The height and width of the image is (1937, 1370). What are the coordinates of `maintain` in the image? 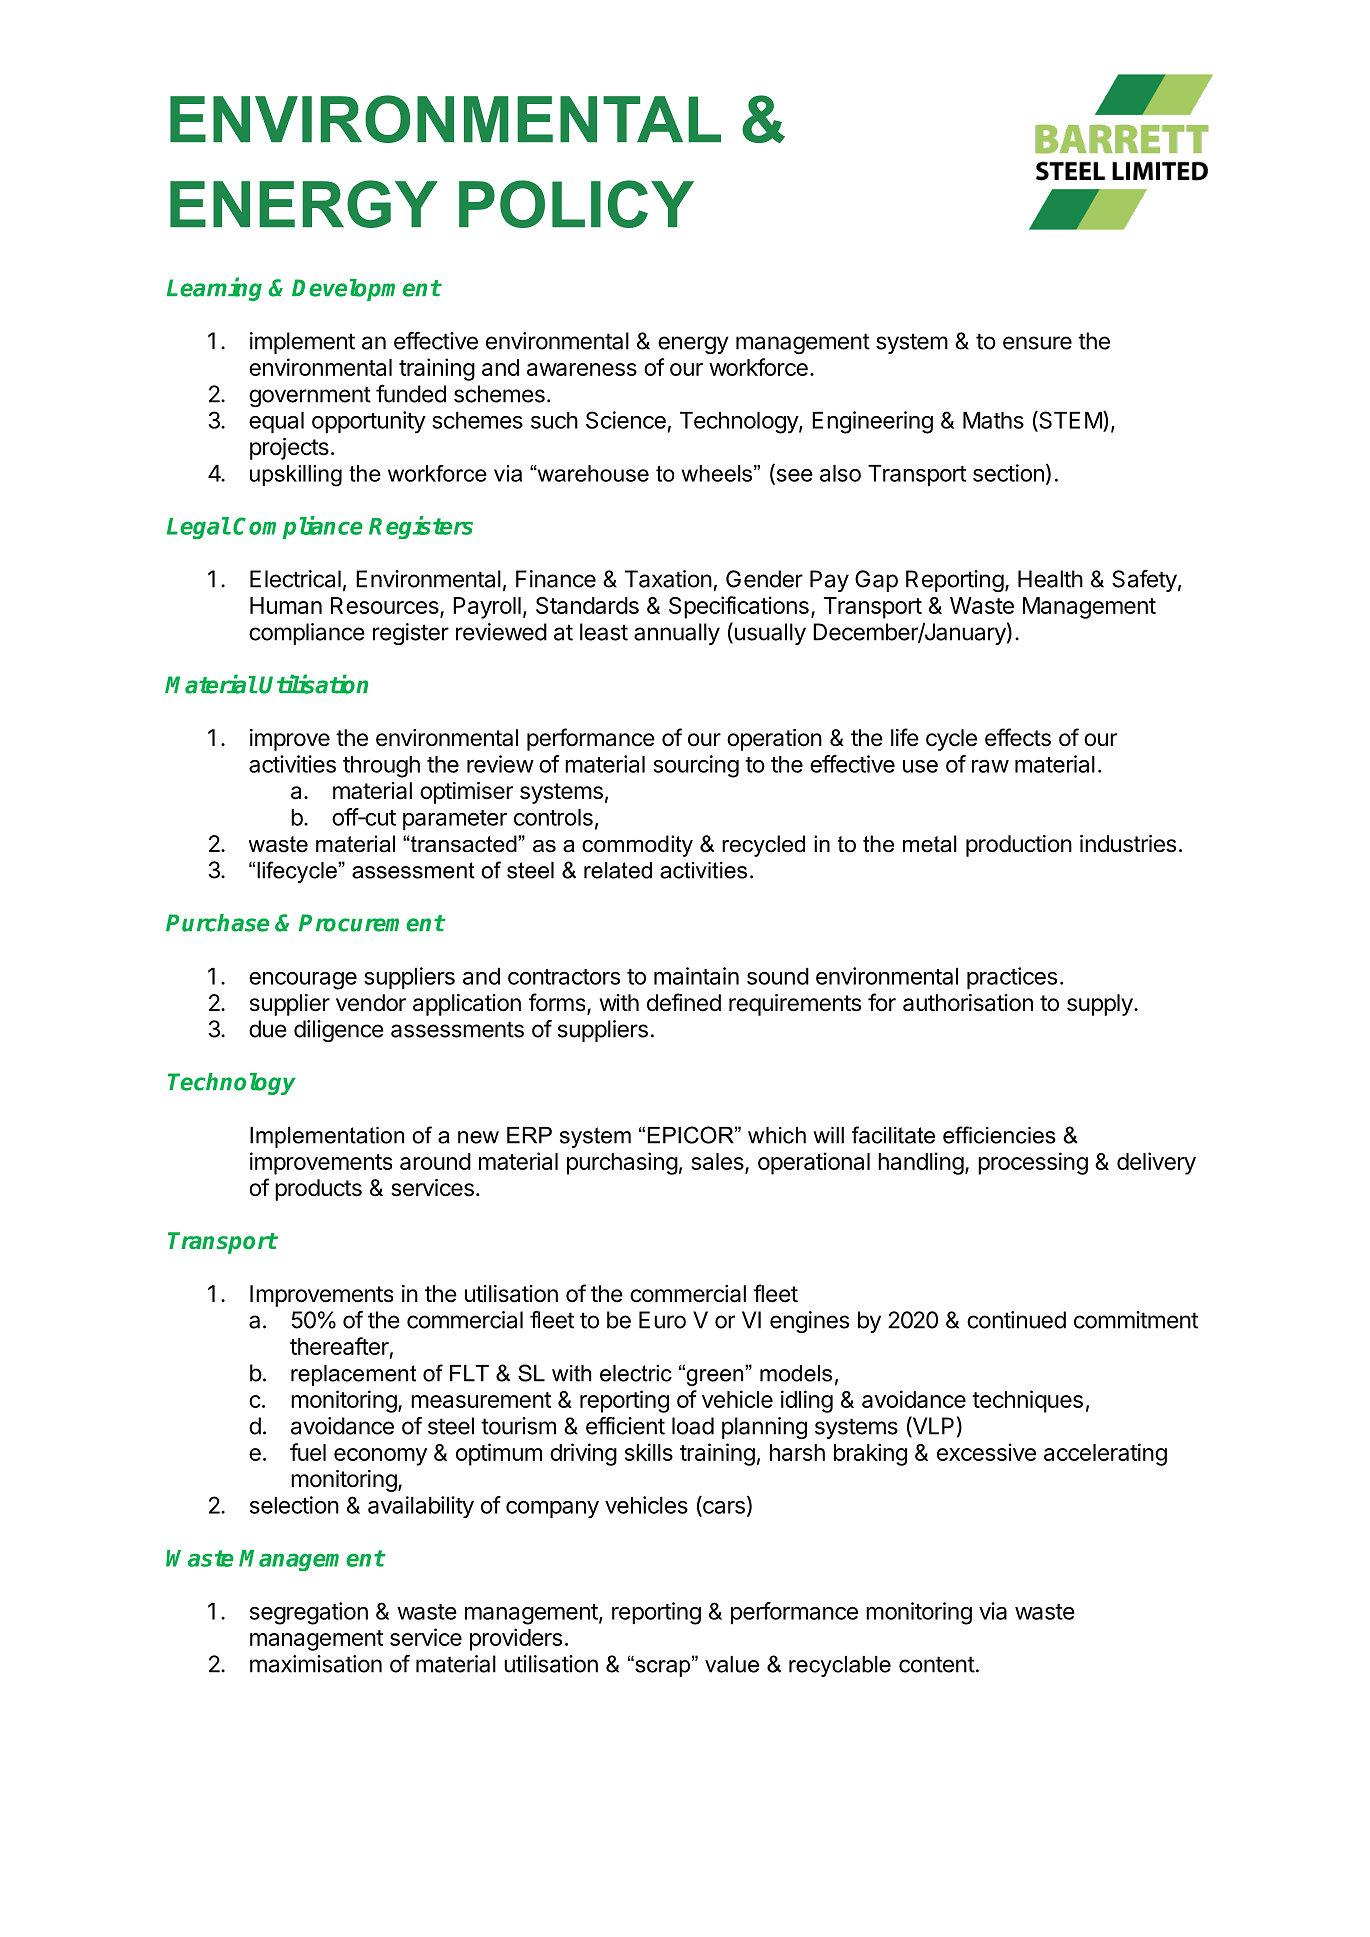 It's located at (696, 976).
